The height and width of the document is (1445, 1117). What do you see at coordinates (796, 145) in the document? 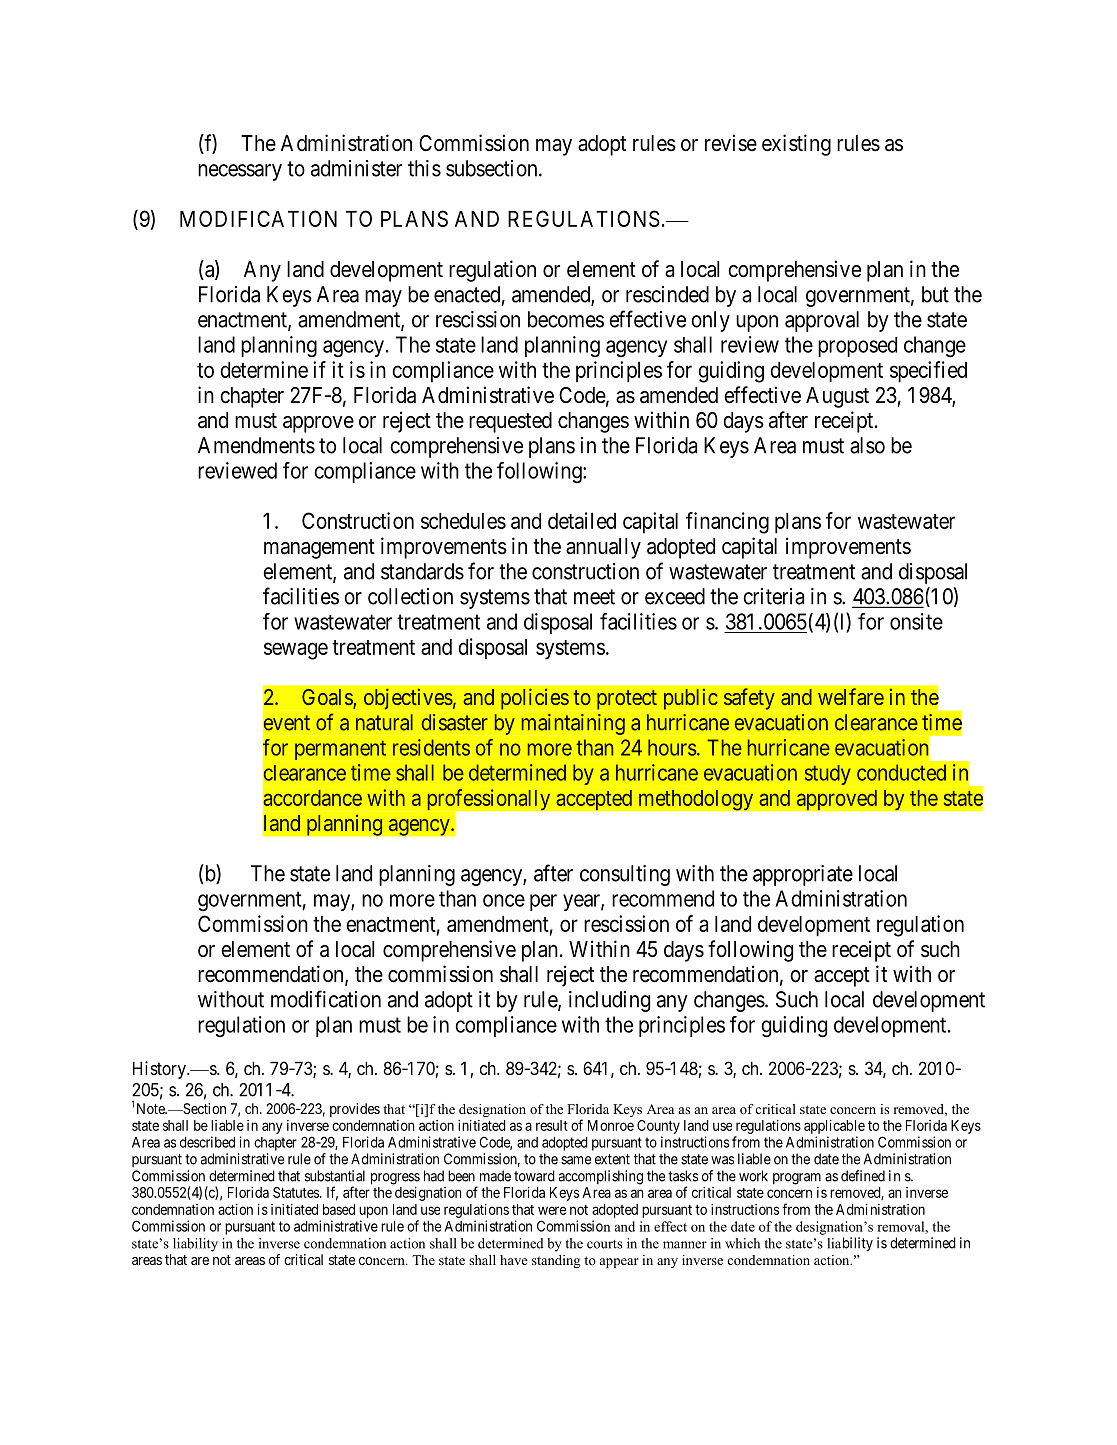
I see `existing` at bounding box center [796, 145].
